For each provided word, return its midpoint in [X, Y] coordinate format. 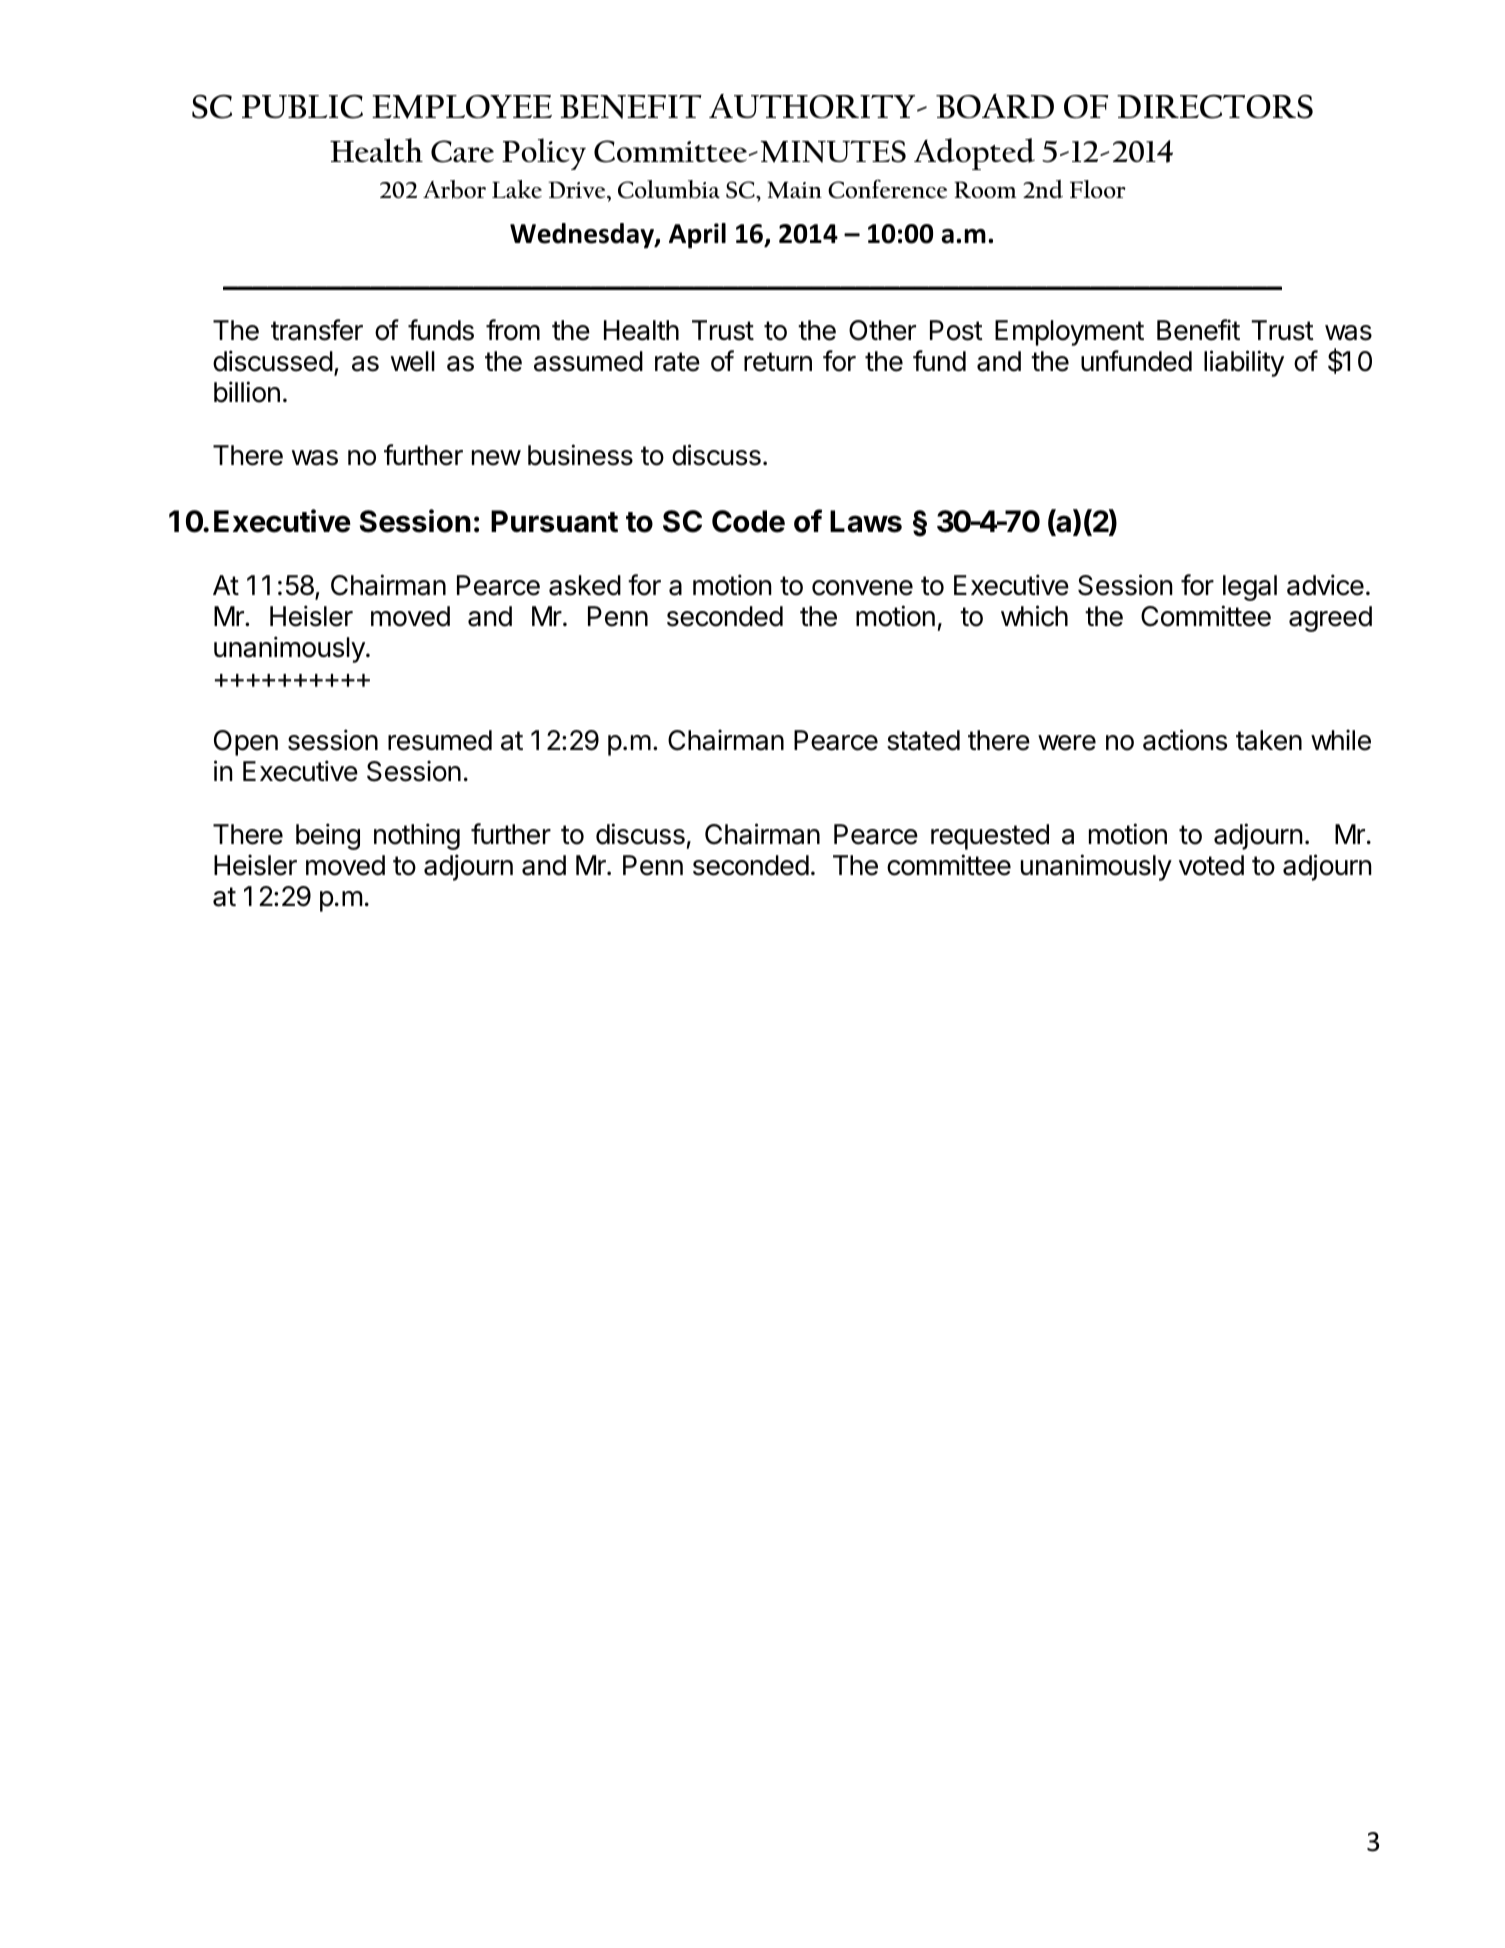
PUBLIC [302, 107]
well [413, 361]
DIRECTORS [1215, 107]
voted [1211, 865]
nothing [417, 836]
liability [1244, 363]
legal [1250, 588]
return [778, 362]
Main [794, 190]
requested [990, 837]
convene [862, 588]
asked [585, 585]
